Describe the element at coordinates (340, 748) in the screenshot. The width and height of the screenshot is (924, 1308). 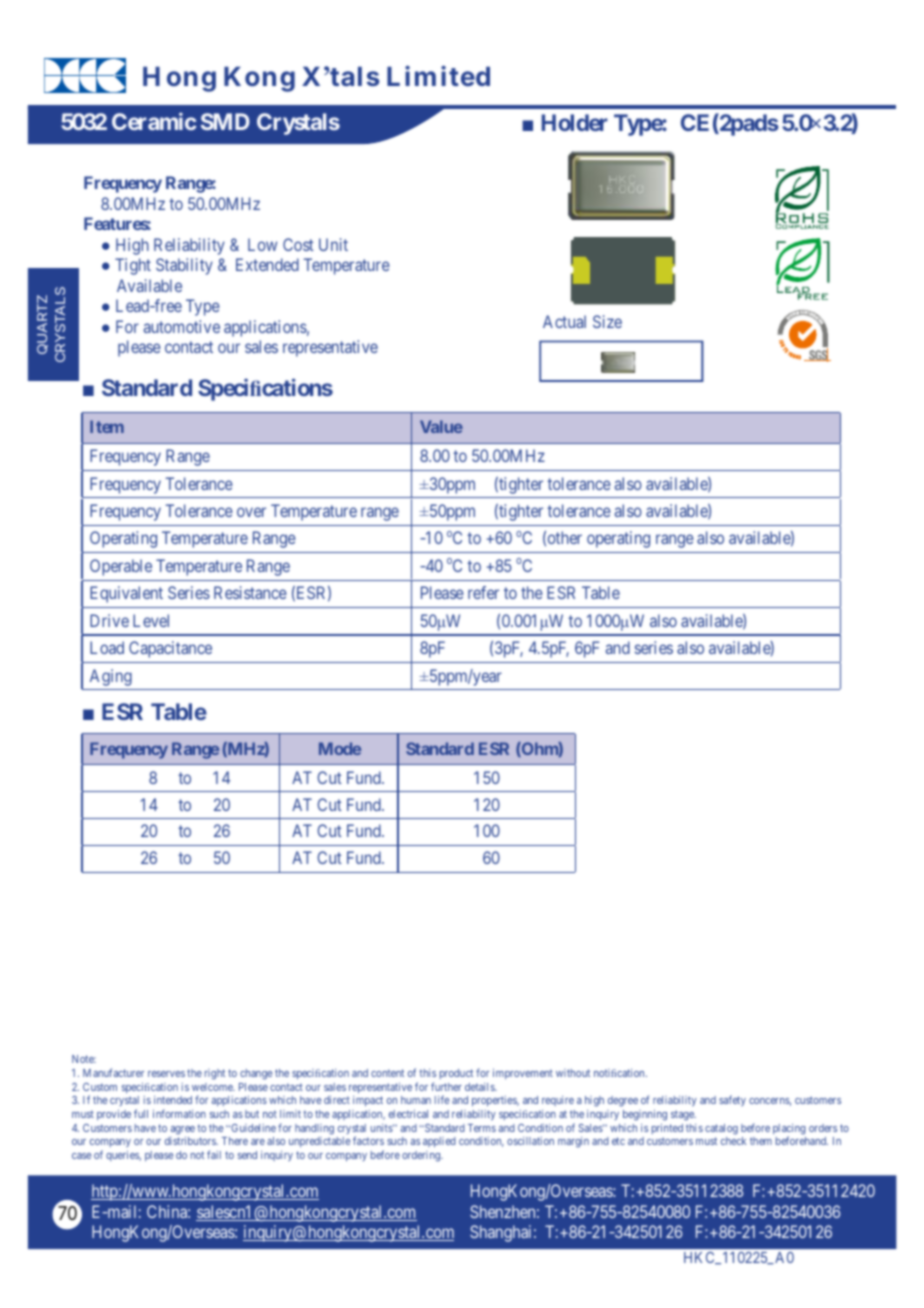
I see `Mode` at that location.
